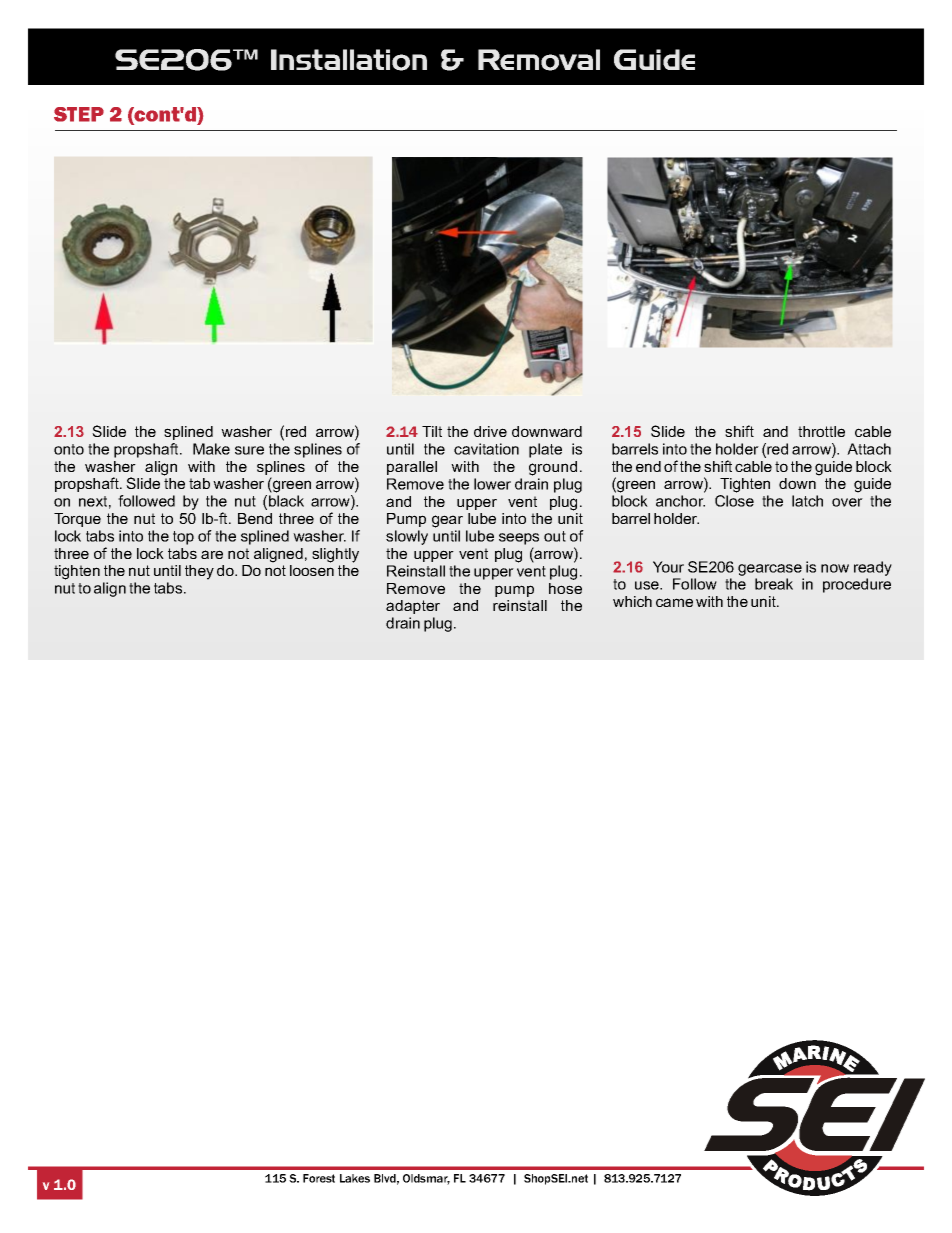 This document has height=1233, width=952. What do you see at coordinates (319, 1178) in the document?
I see `Forest` at bounding box center [319, 1178].
